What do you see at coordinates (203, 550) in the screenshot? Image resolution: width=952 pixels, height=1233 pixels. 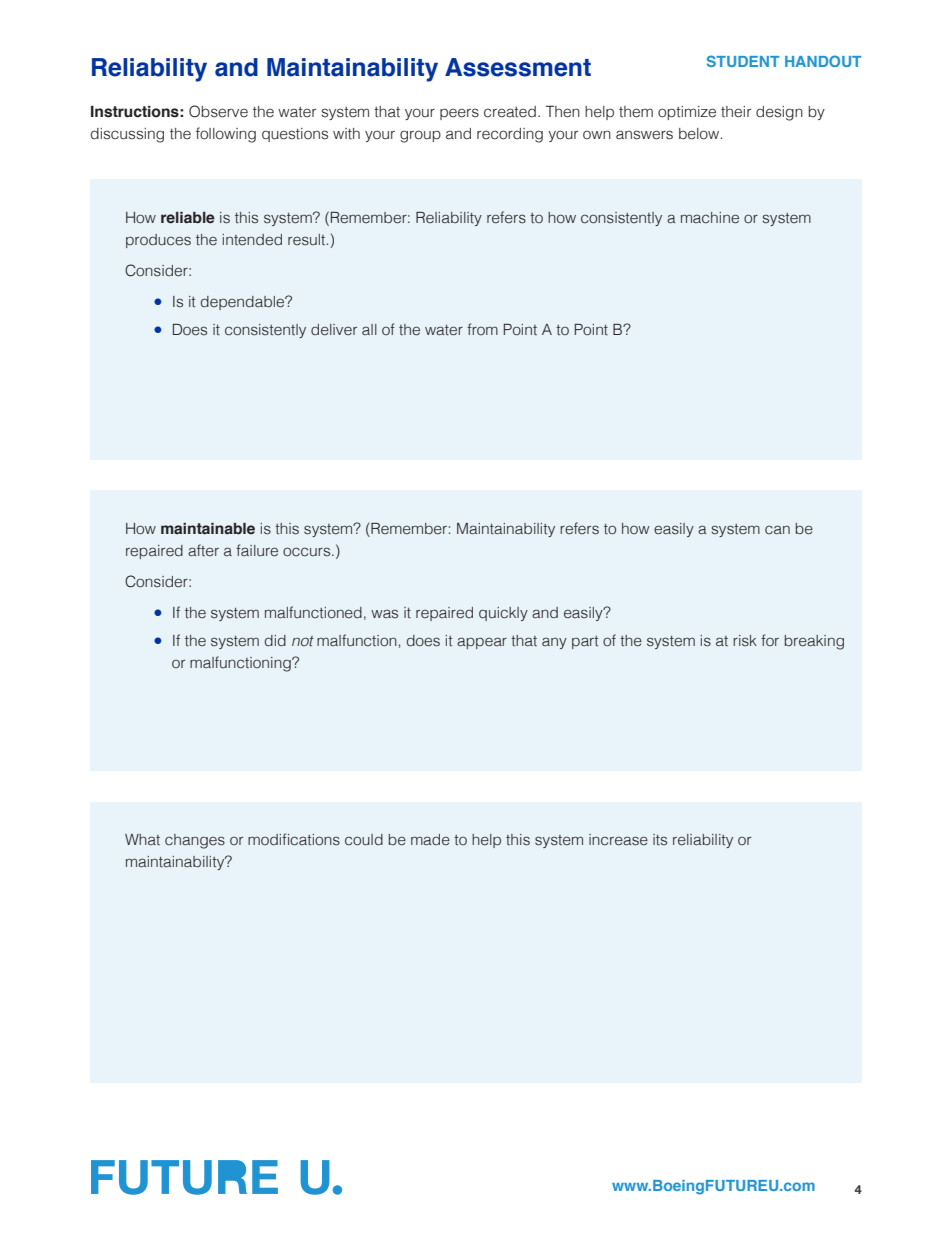 I see `after` at bounding box center [203, 550].
